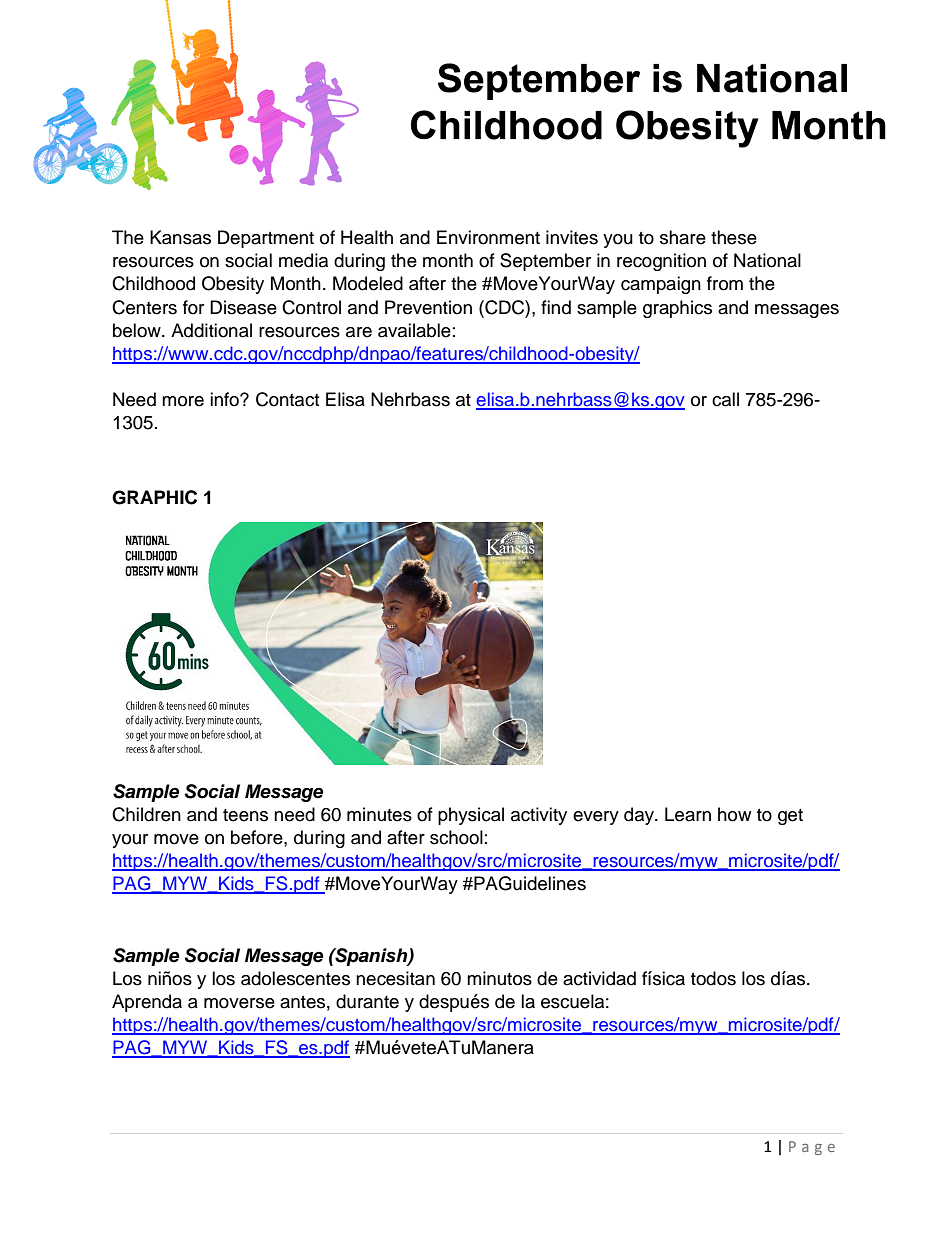 Image resolution: width=952 pixels, height=1233 pixels. What do you see at coordinates (713, 978) in the document?
I see `todos` at bounding box center [713, 978].
